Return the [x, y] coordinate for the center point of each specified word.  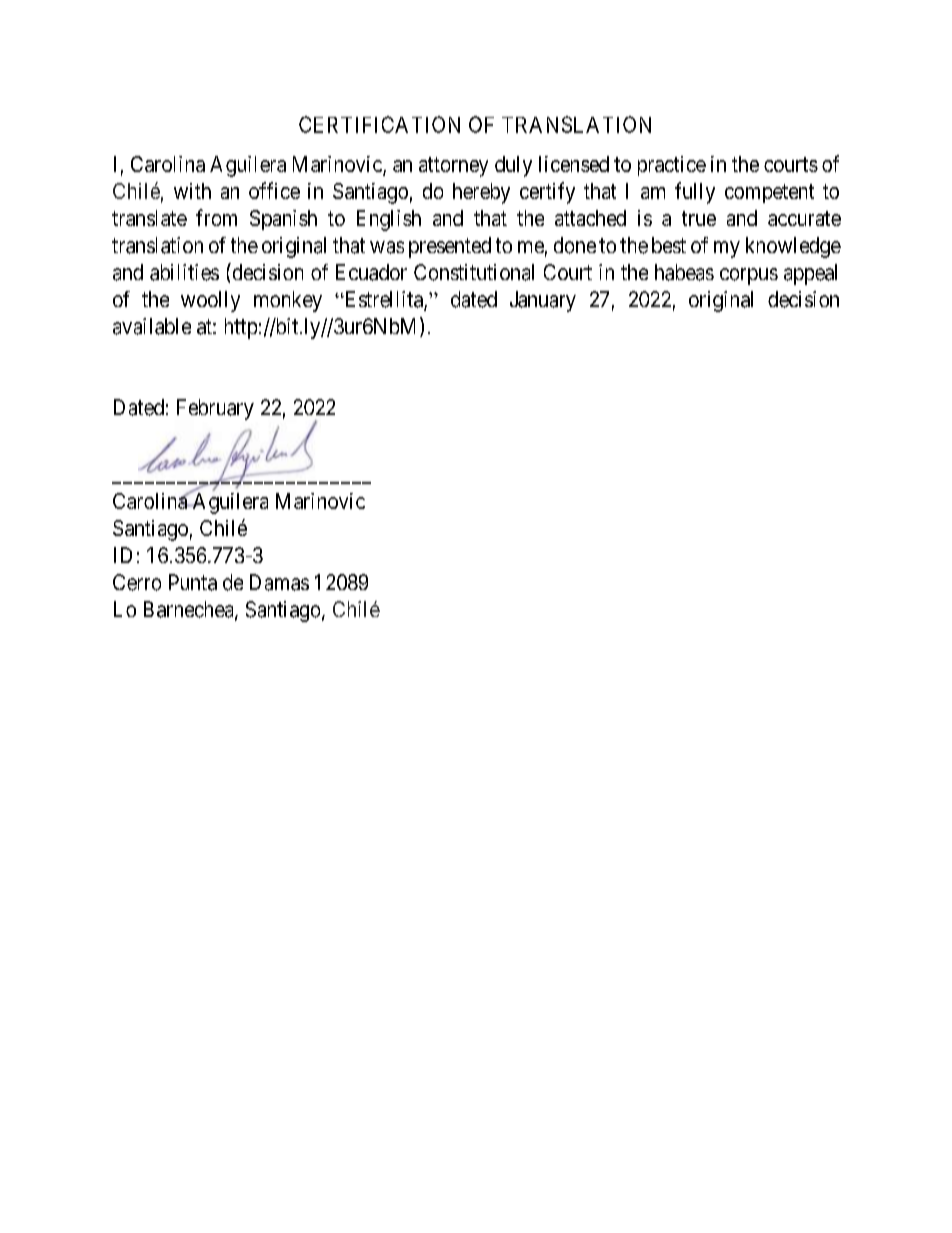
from [216, 217]
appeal [810, 274]
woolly [210, 301]
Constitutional [474, 272]
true [699, 218]
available [152, 326]
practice [672, 166]
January [543, 301]
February [215, 409]
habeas [684, 272]
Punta [193, 582]
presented [450, 247]
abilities [184, 272]
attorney [453, 167]
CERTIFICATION [379, 124]
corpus [749, 276]
